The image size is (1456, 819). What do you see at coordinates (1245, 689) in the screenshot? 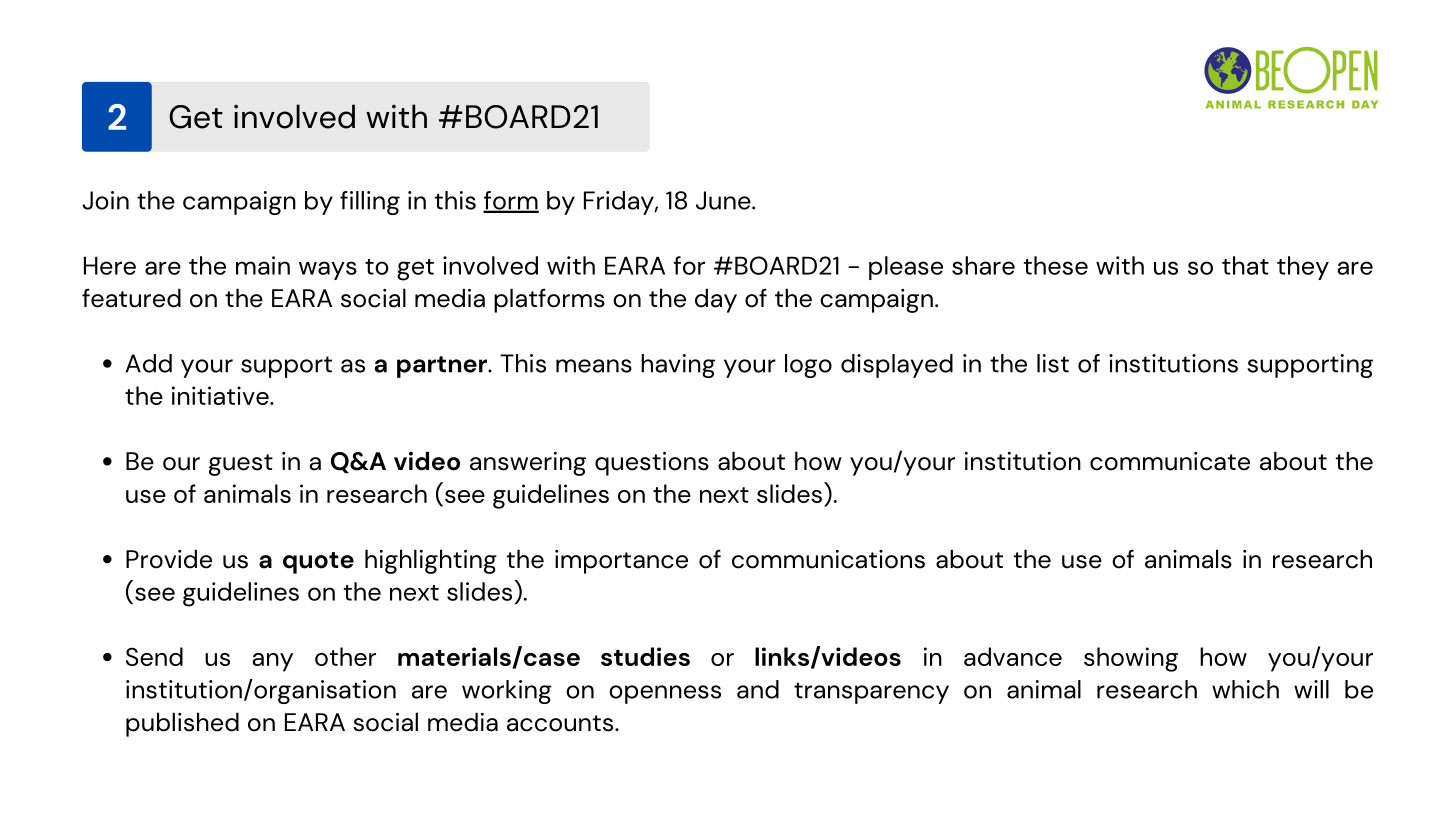
I see `which` at bounding box center [1245, 689].
